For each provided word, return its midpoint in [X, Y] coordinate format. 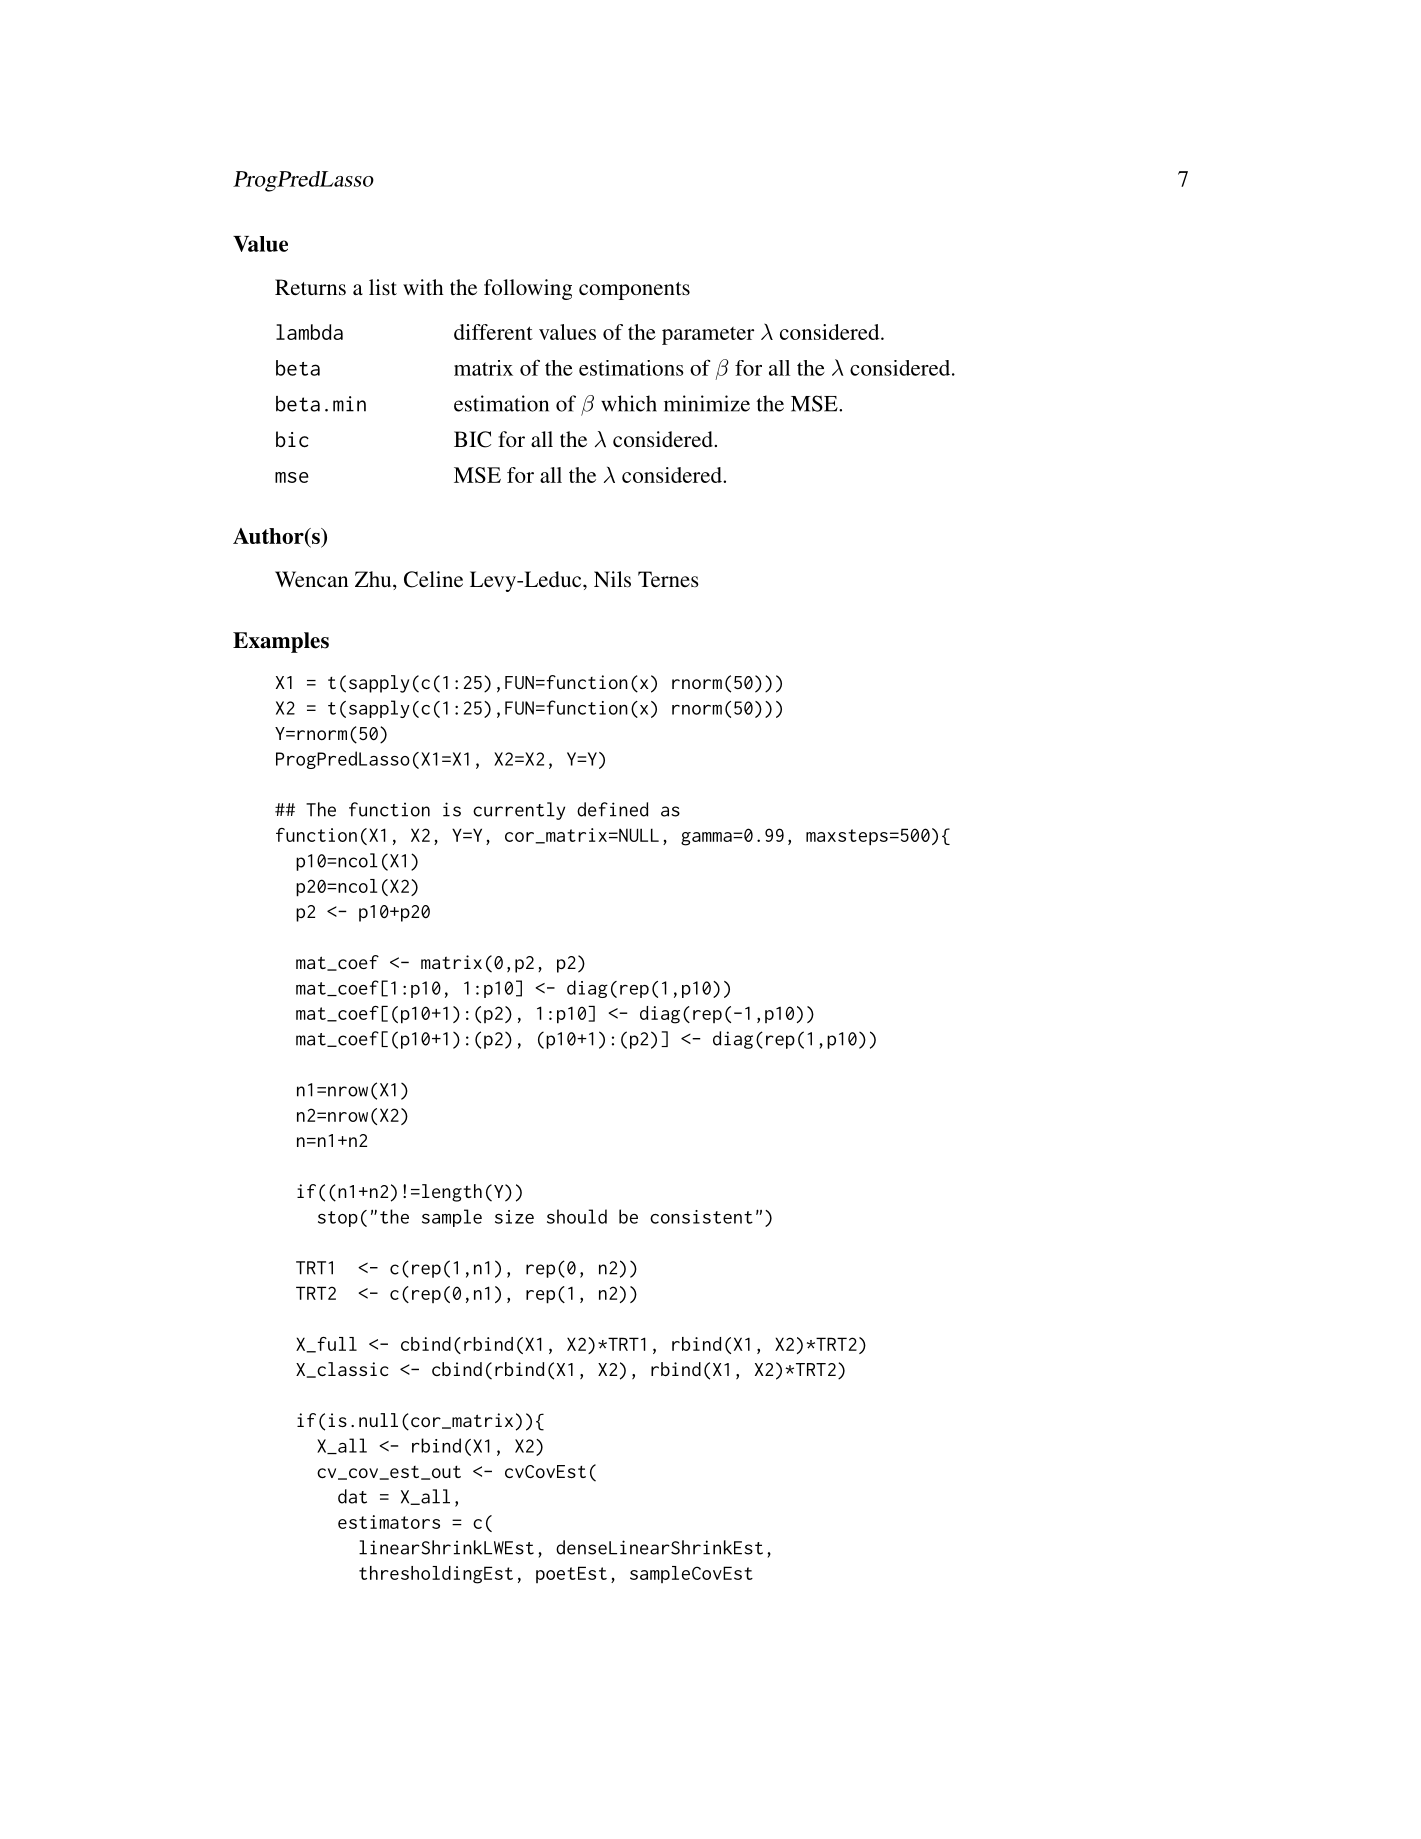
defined [612, 809]
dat [352, 1496]
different [493, 332]
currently [519, 811]
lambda [309, 332]
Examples [281, 642]
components [634, 291]
